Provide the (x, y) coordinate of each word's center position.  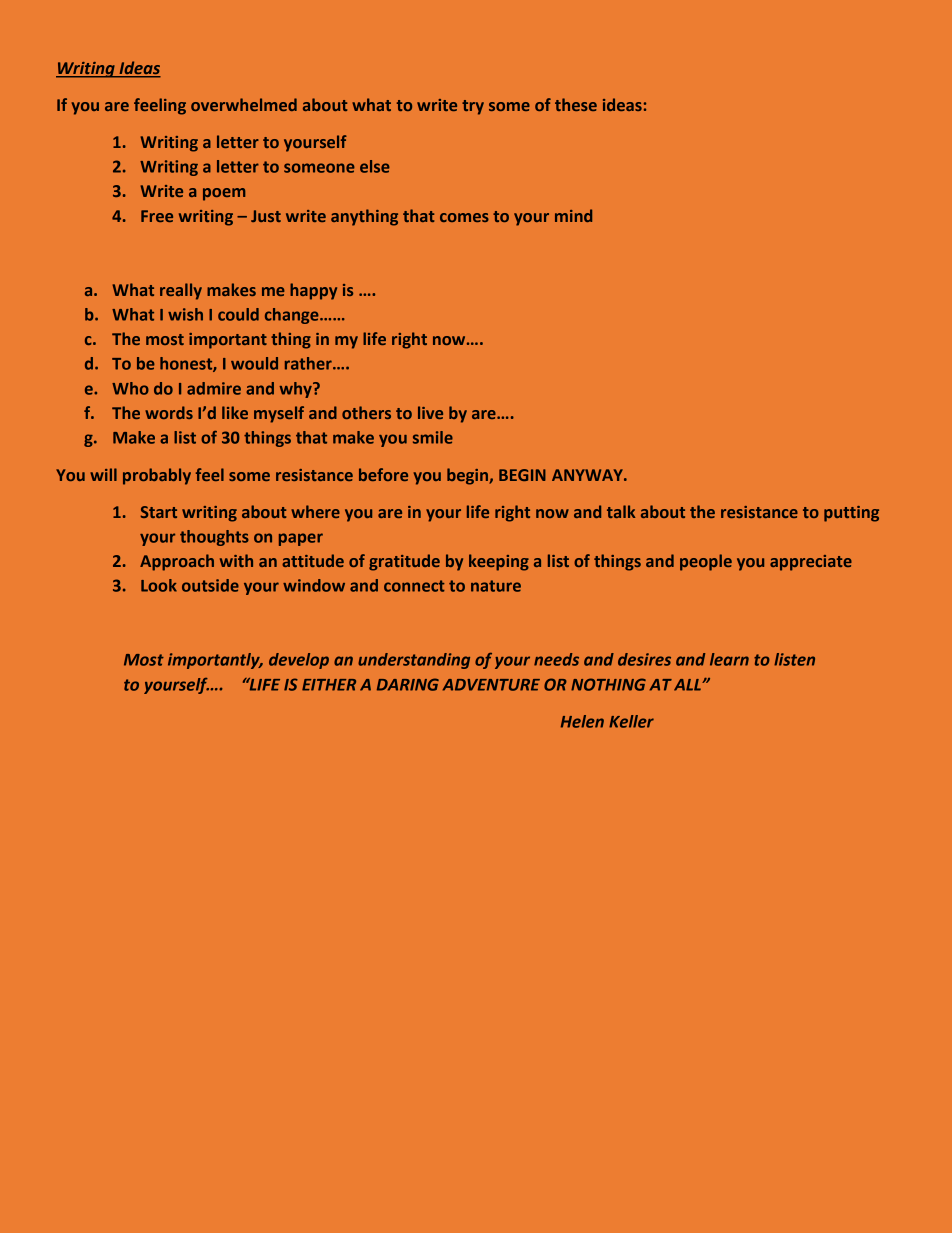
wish (185, 314)
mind (573, 215)
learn (729, 659)
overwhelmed (244, 104)
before (383, 474)
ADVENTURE (491, 685)
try (473, 107)
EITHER (329, 685)
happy (313, 291)
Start (158, 512)
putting (851, 514)
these (576, 104)
